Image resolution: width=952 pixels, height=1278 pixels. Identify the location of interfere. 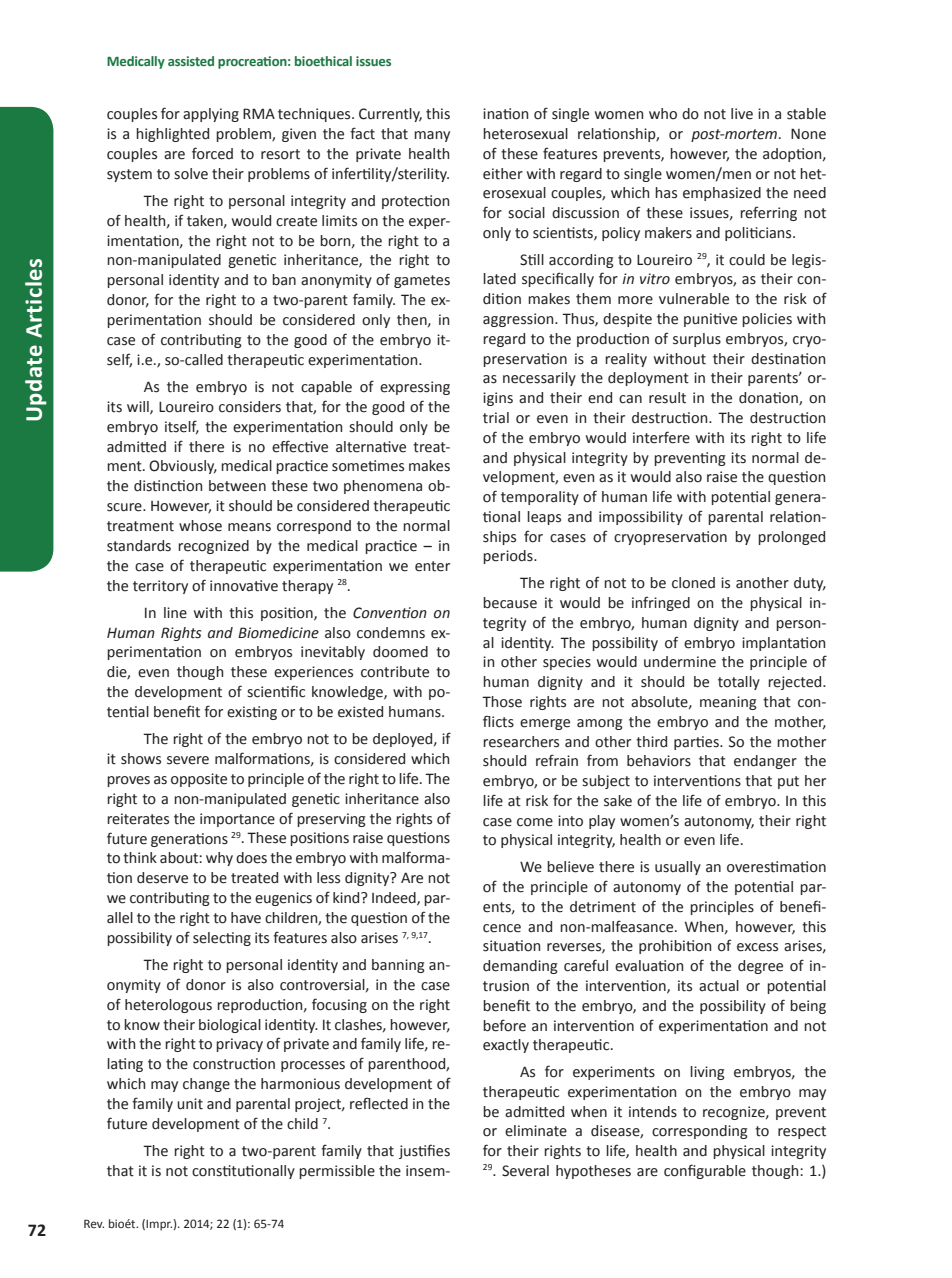
(661, 437).
